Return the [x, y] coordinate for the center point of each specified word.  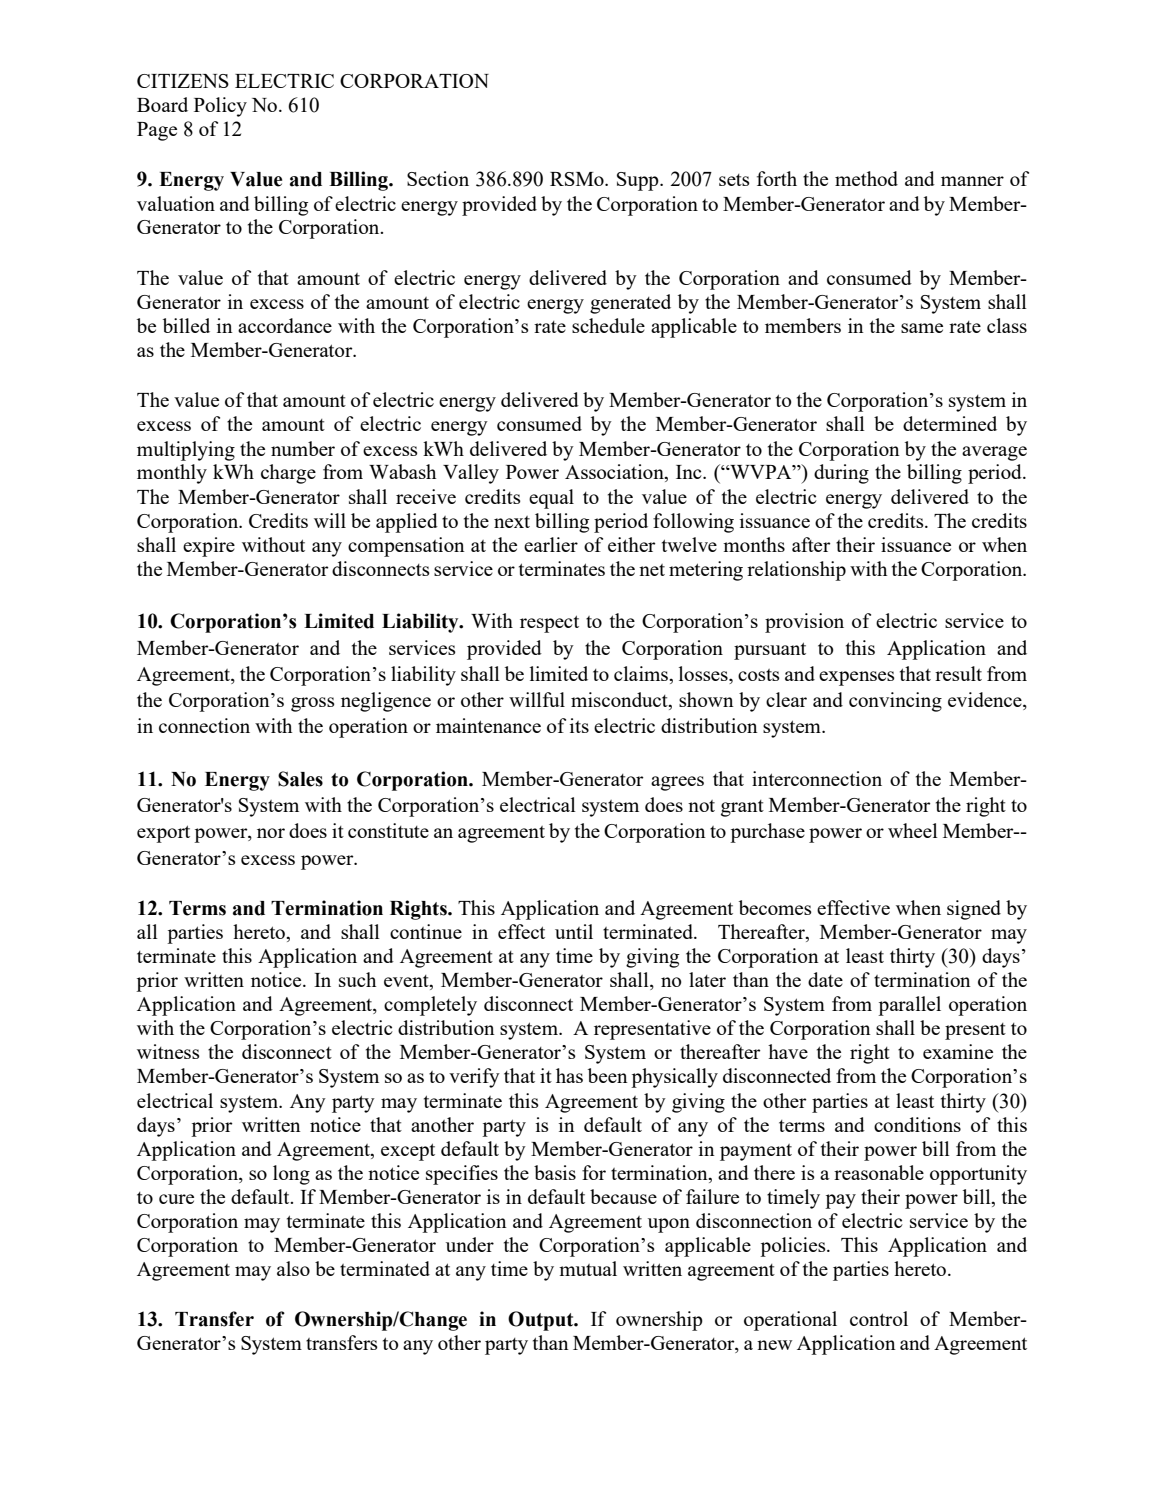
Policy [220, 107]
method [866, 178]
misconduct [620, 701]
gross [313, 704]
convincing [895, 702]
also [293, 1268]
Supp [639, 181]
